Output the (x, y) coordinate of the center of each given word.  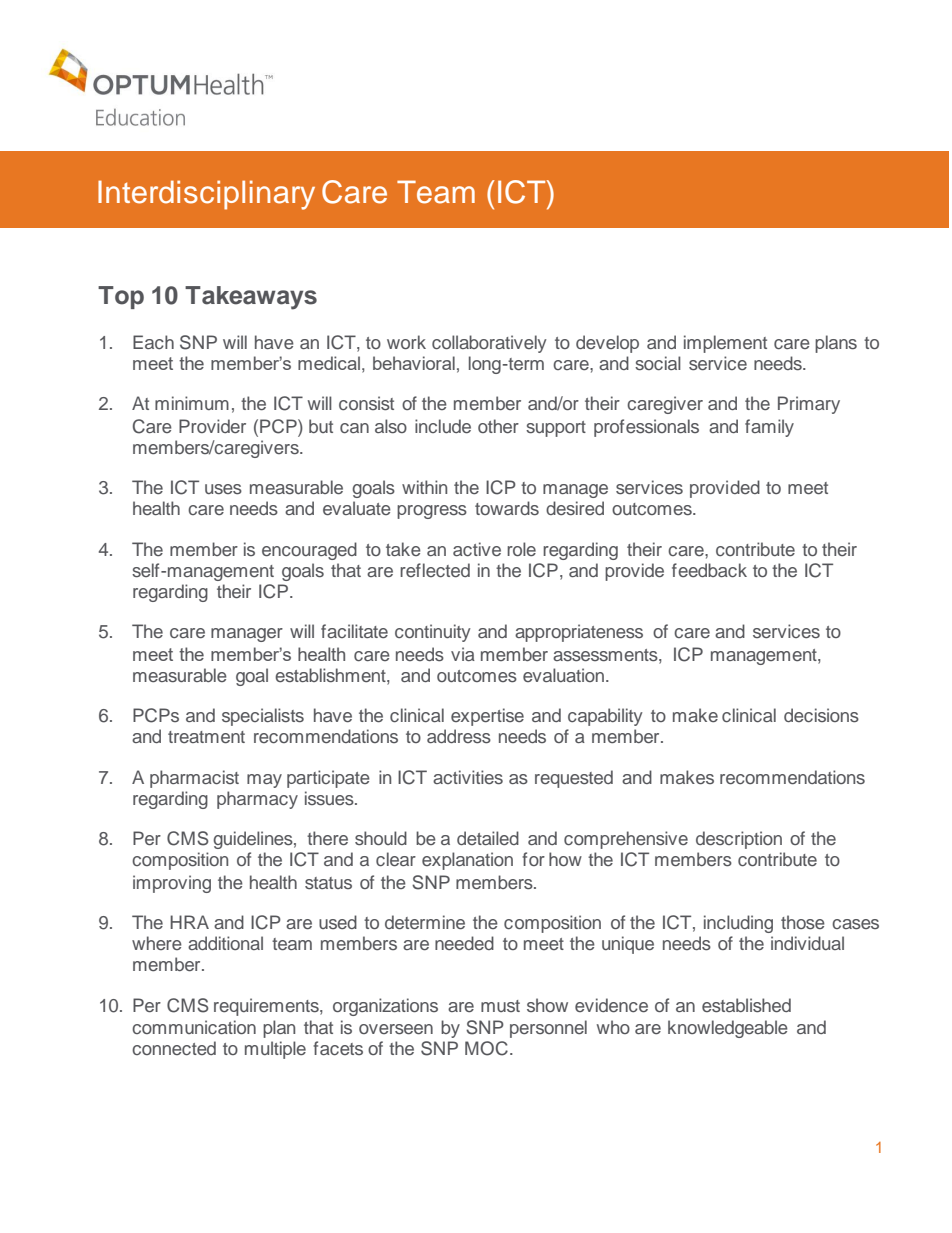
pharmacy (257, 800)
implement (725, 344)
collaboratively (489, 344)
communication (194, 1027)
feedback (709, 570)
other (498, 426)
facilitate (354, 631)
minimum (192, 403)
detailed (488, 838)
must (500, 1006)
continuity (433, 633)
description (739, 840)
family (769, 428)
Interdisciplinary (206, 195)
